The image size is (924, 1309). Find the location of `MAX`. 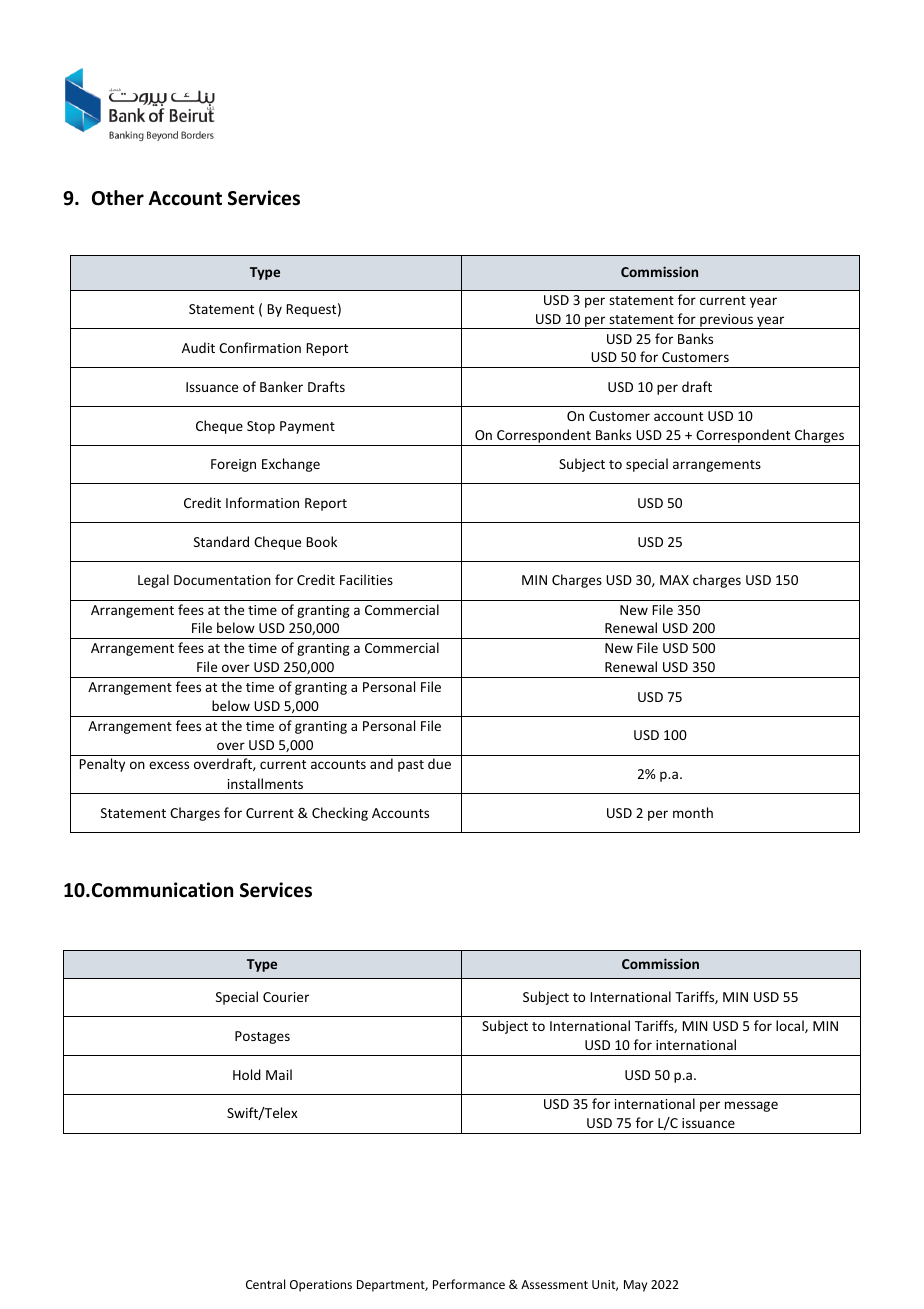

MAX is located at coordinates (674, 580).
